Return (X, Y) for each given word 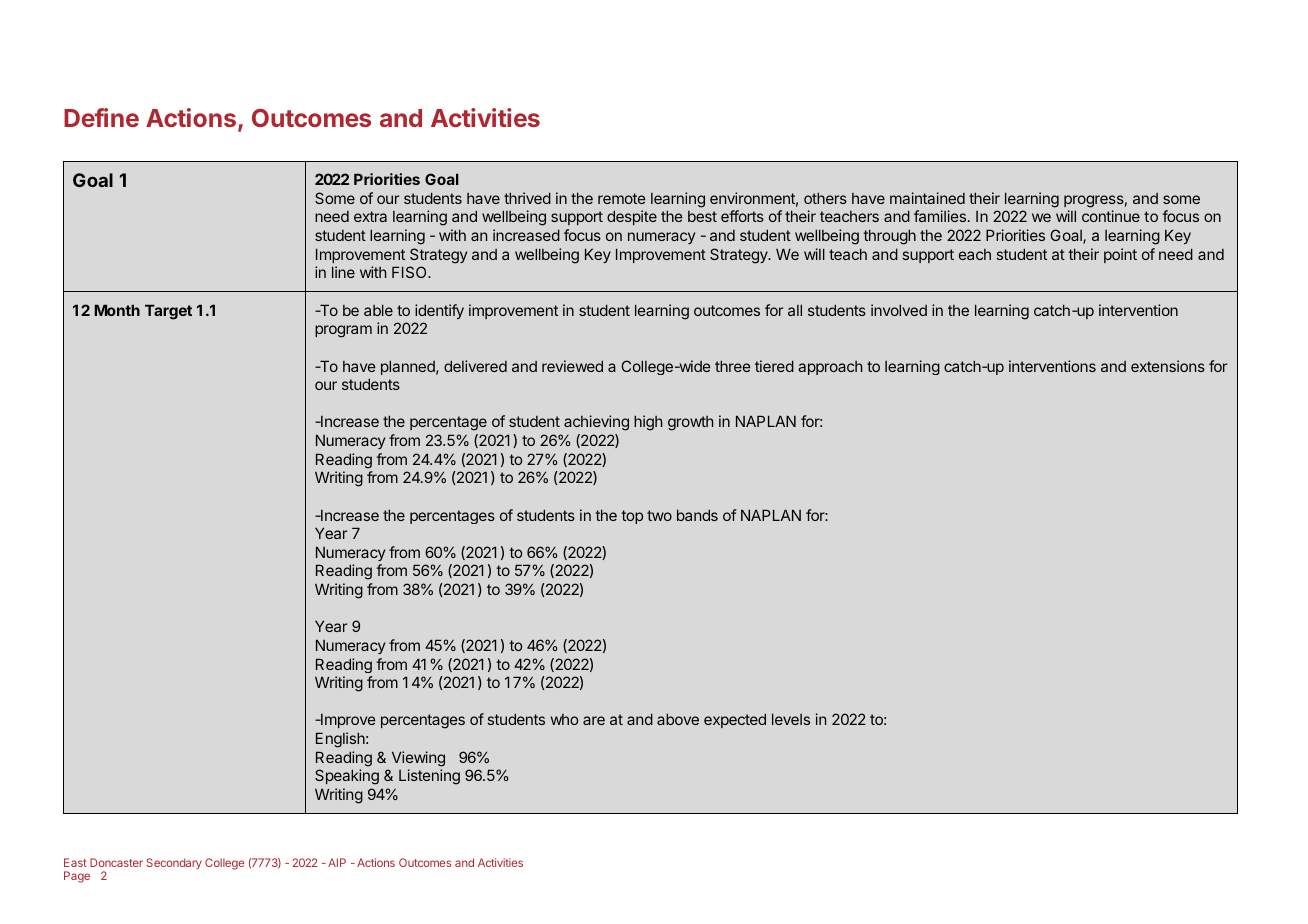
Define (101, 117)
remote (622, 198)
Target (168, 312)
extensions (1168, 366)
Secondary (174, 864)
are (594, 720)
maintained (927, 198)
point (1120, 255)
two (659, 515)
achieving (596, 423)
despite (632, 217)
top (632, 517)
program (343, 331)
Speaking (347, 777)
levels (791, 719)
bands (697, 515)
